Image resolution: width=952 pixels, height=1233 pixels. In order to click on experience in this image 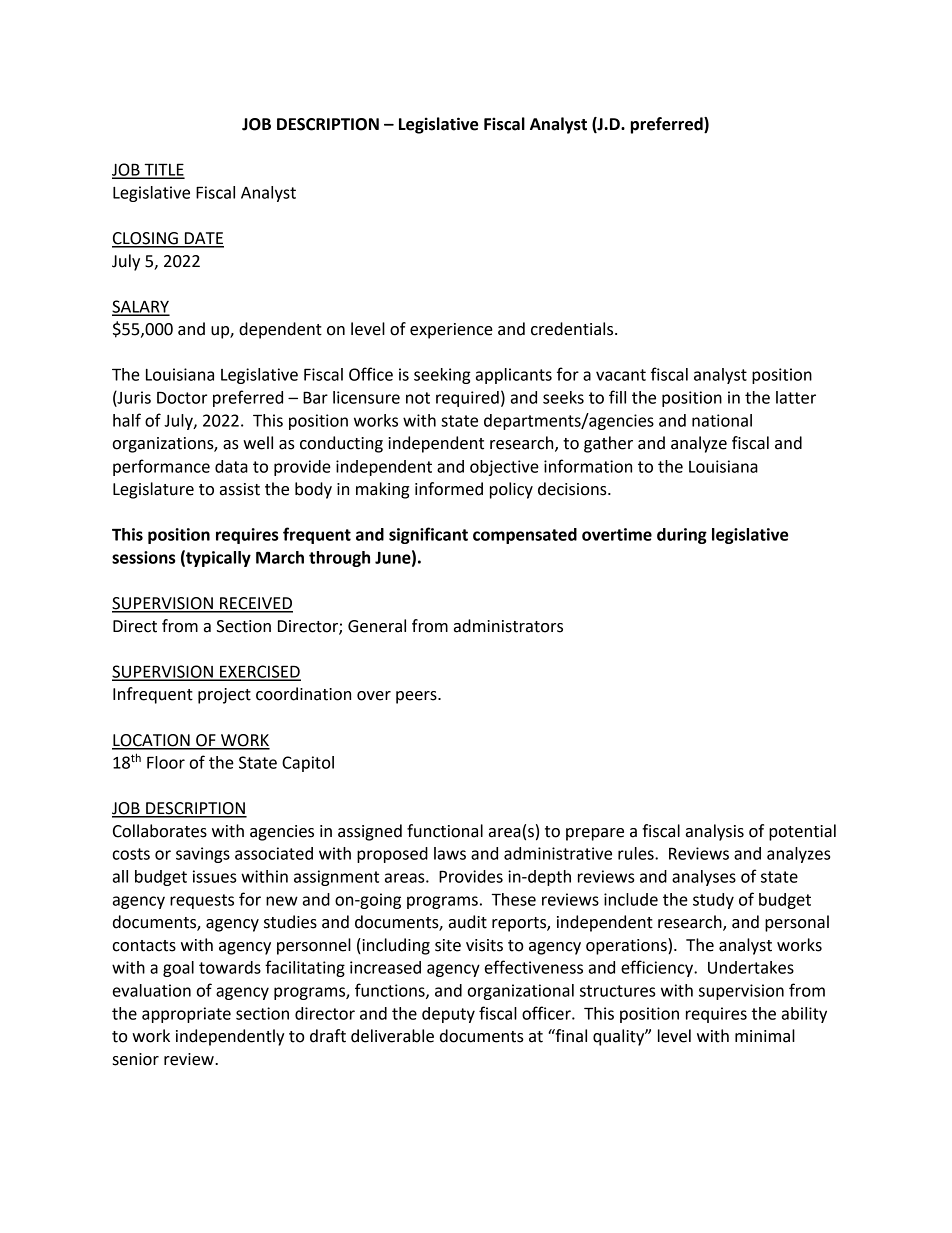, I will do `click(451, 331)`.
